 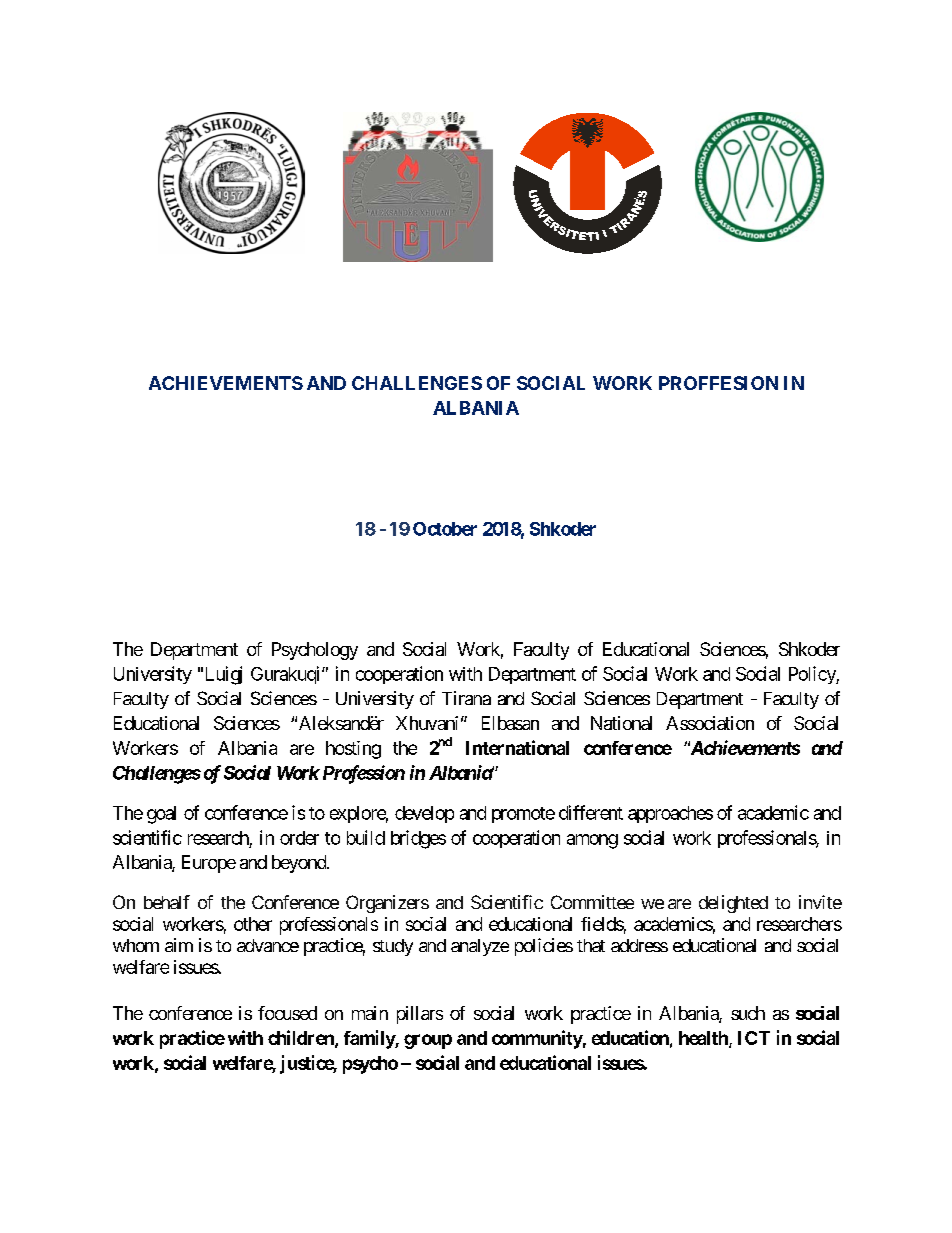 I want to click on promote, so click(x=523, y=815).
